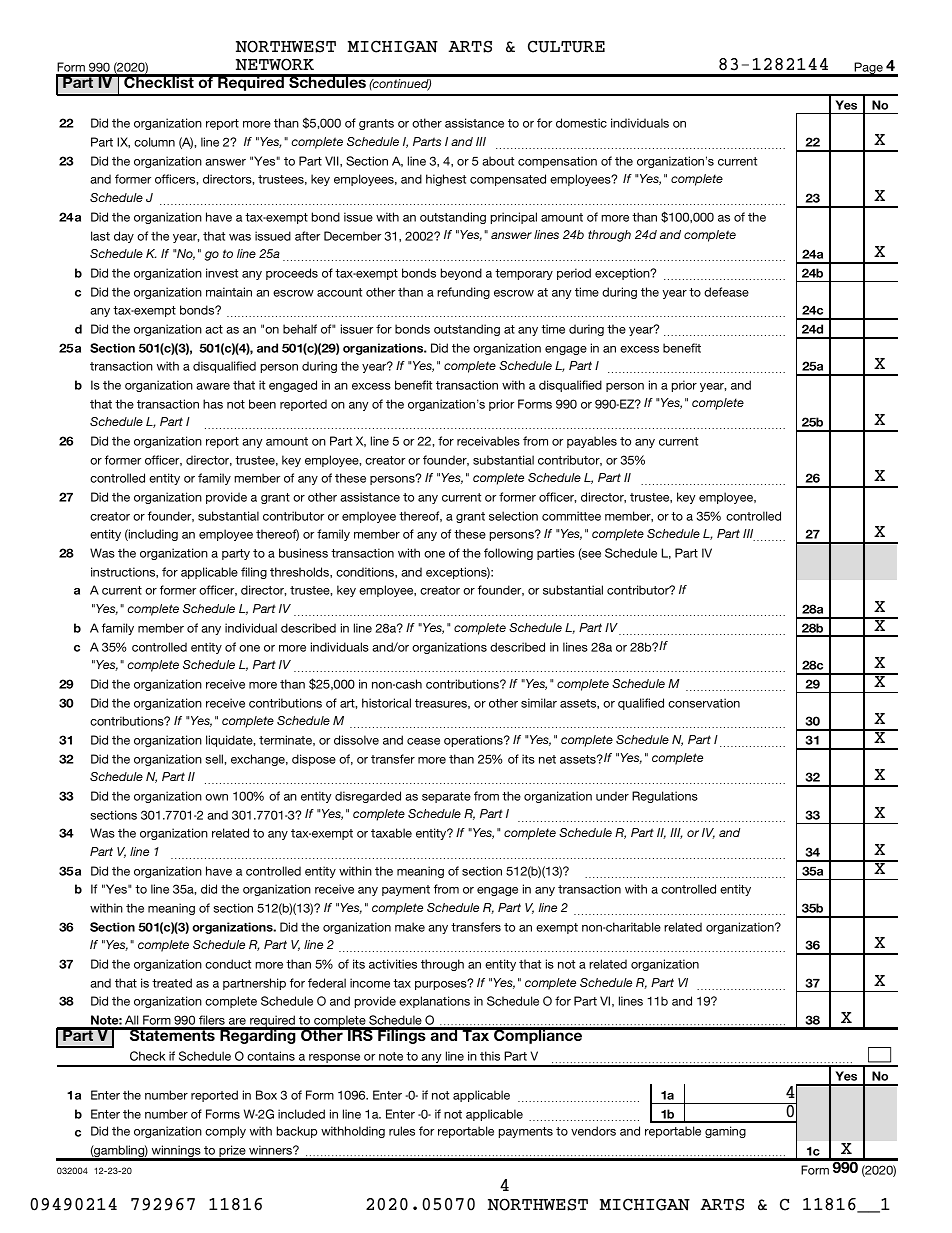 This screenshot has height=1233, width=952. What do you see at coordinates (213, 404) in the screenshot?
I see `has` at bounding box center [213, 404].
